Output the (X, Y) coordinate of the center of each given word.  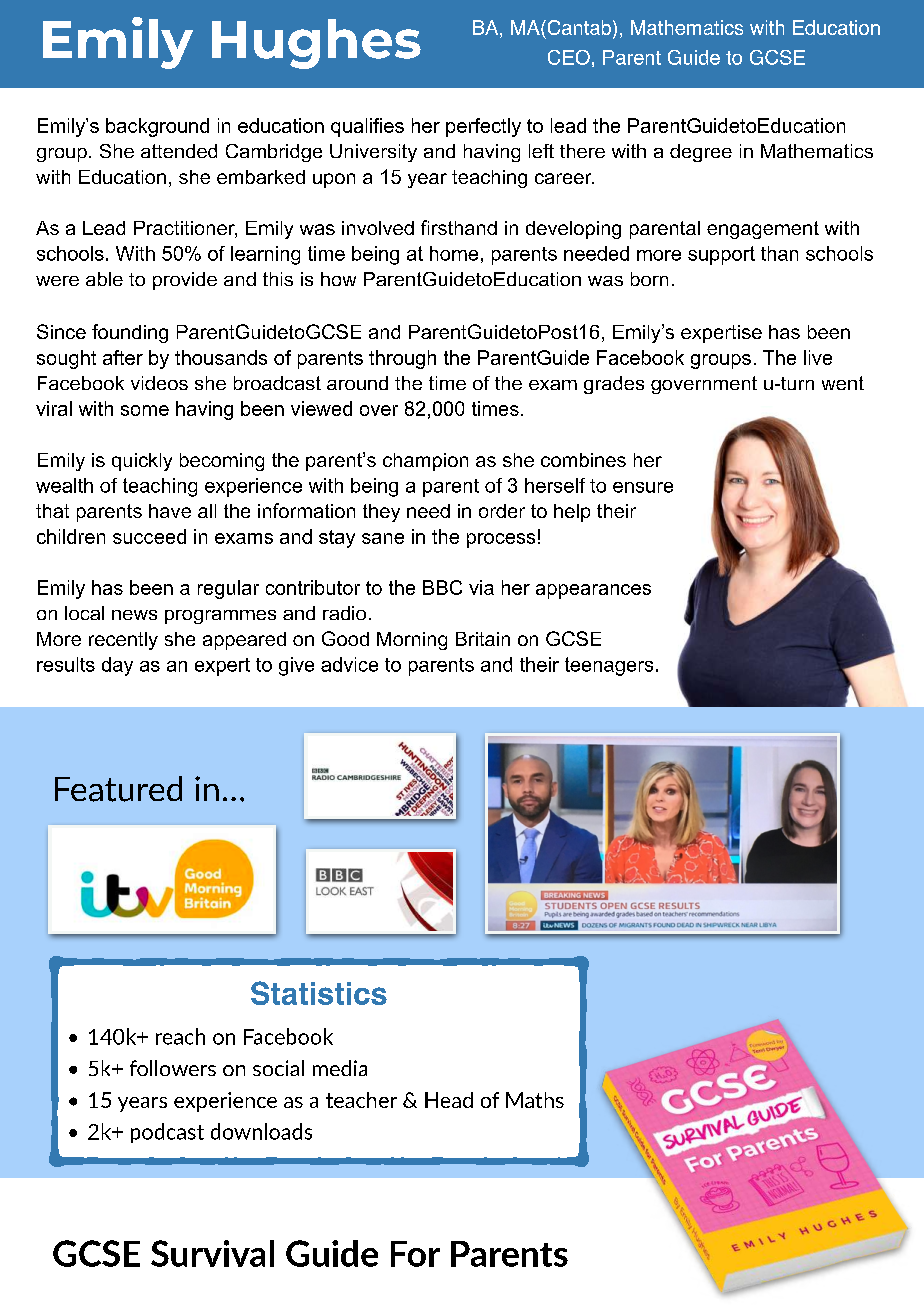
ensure (643, 487)
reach (180, 1036)
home (454, 253)
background (157, 127)
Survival (212, 1253)
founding (130, 333)
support (721, 255)
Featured (118, 789)
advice (349, 664)
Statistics (319, 993)
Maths (535, 1100)
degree (701, 153)
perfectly (483, 127)
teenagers (609, 666)
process (501, 540)
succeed (149, 536)
